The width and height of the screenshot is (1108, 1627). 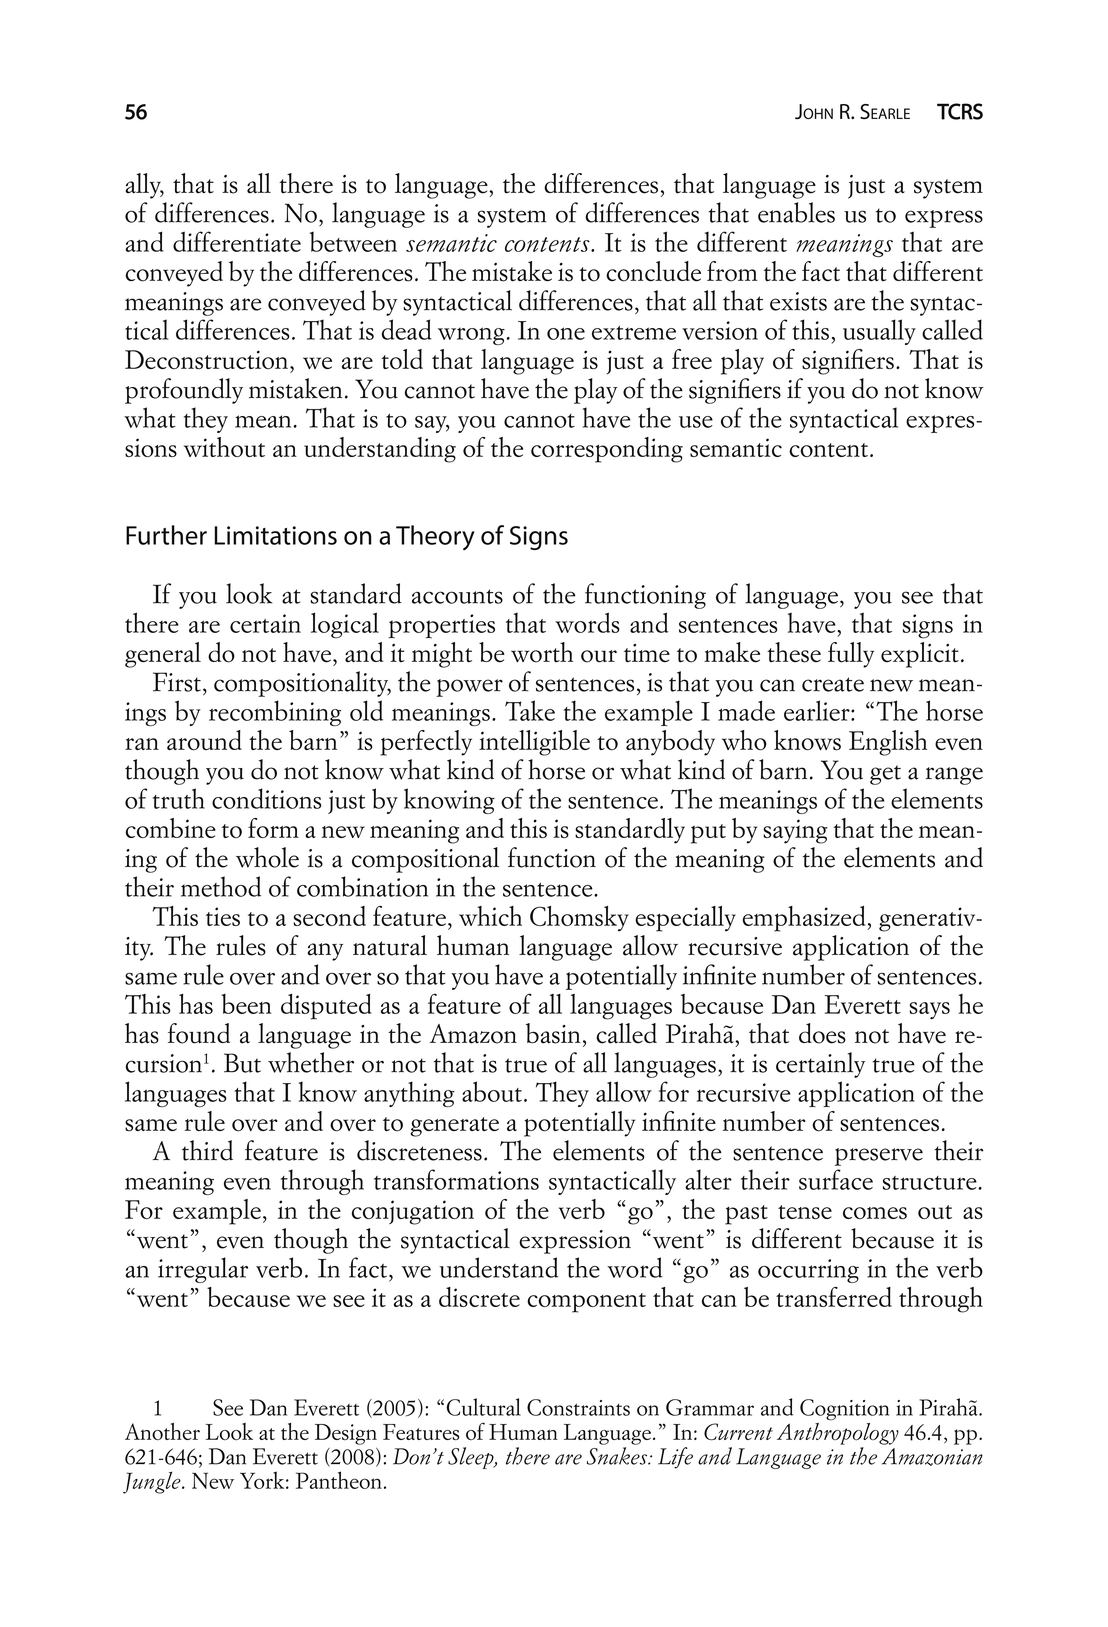 What do you see at coordinates (885, 775) in the screenshot?
I see `get` at bounding box center [885, 775].
